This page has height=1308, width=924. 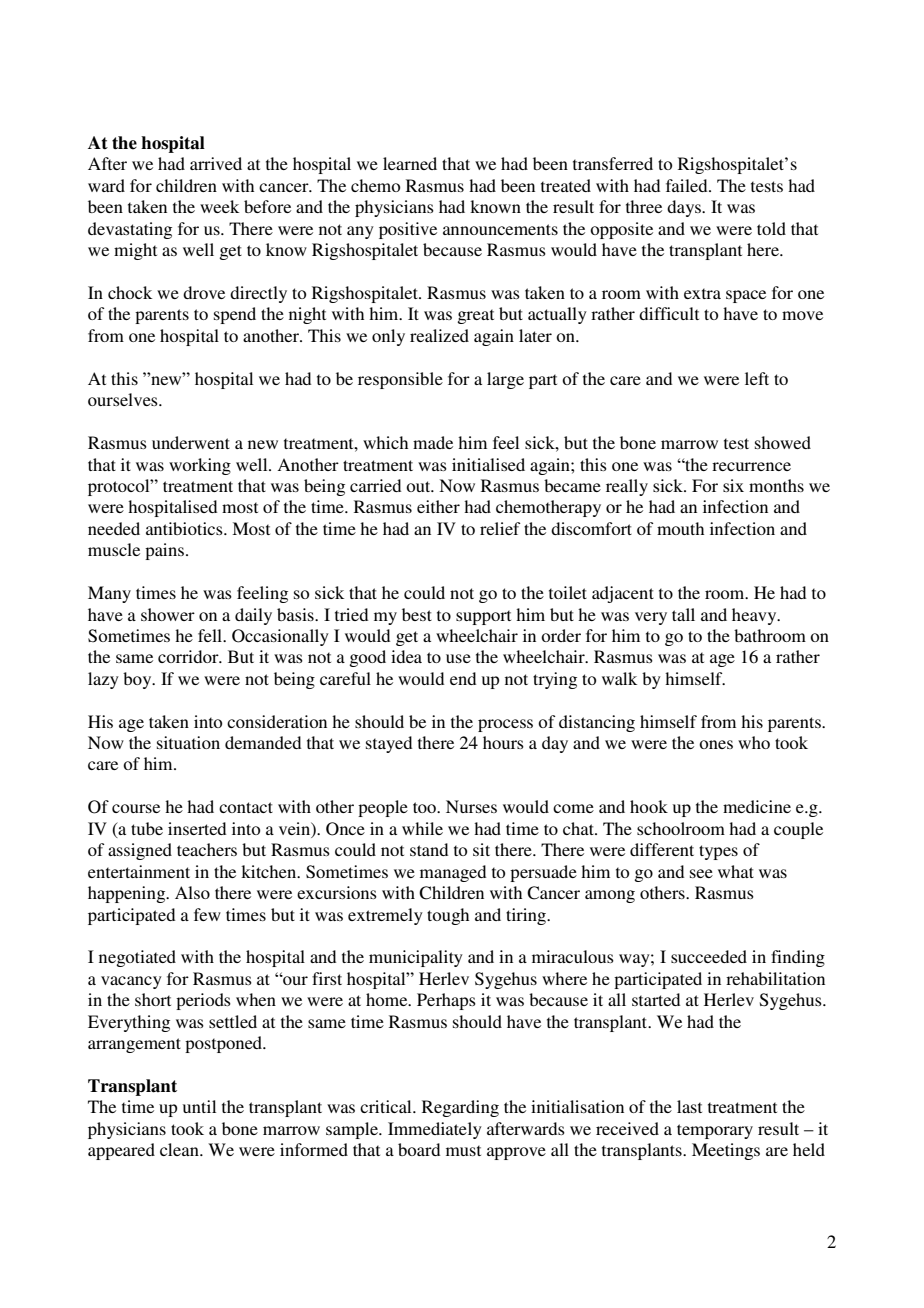 I want to click on heavy, so click(x=755, y=616).
